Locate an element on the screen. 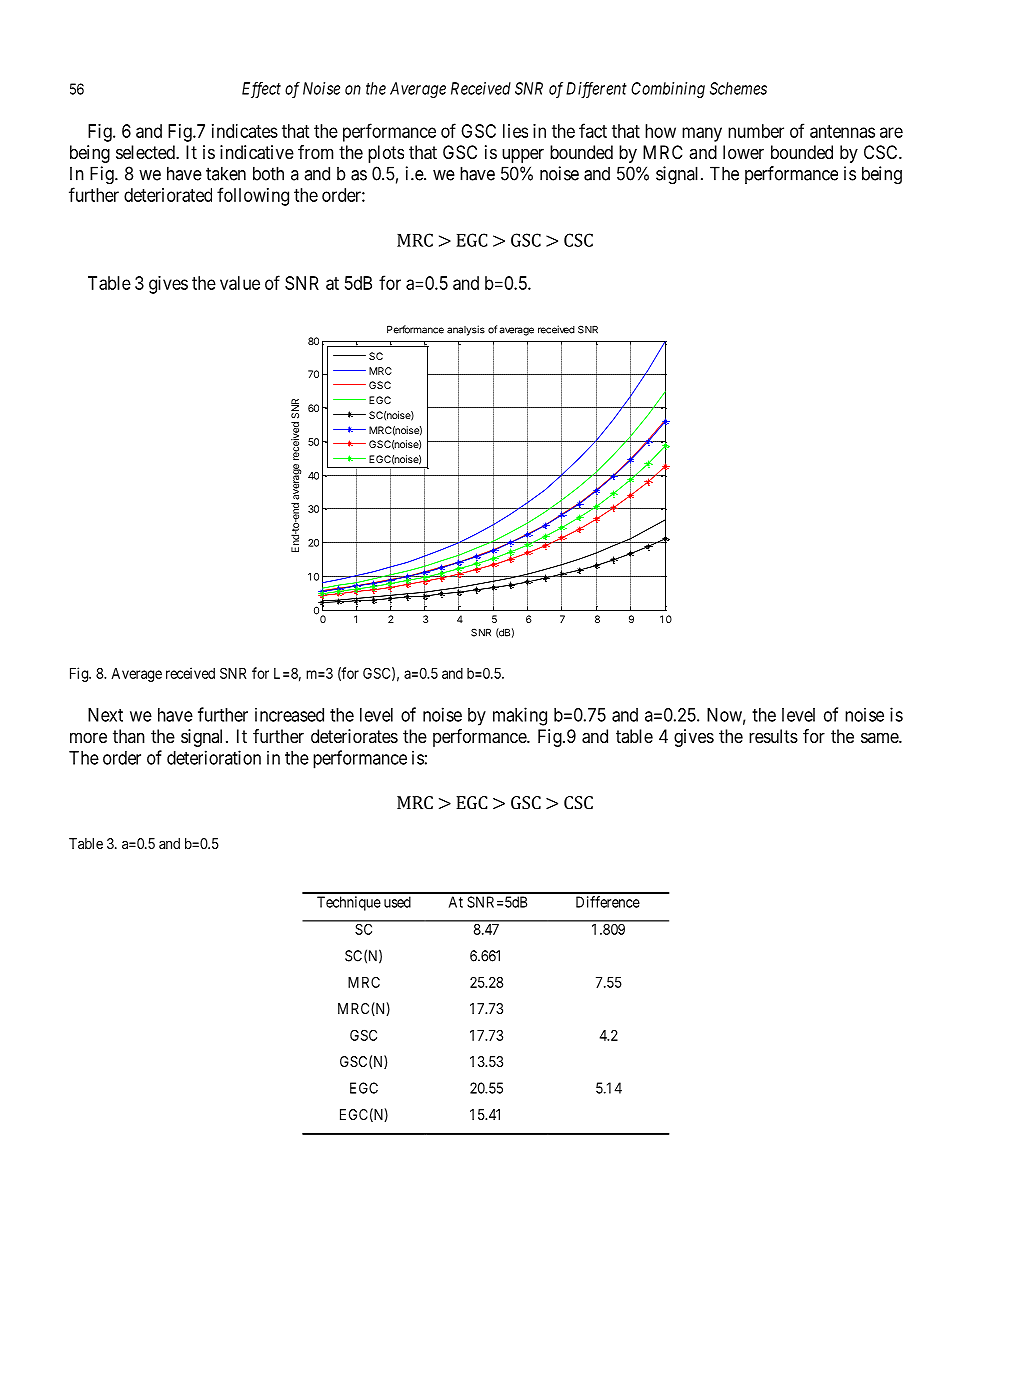 The width and height of the screenshot is (1014, 1383). making is located at coordinates (520, 716).
